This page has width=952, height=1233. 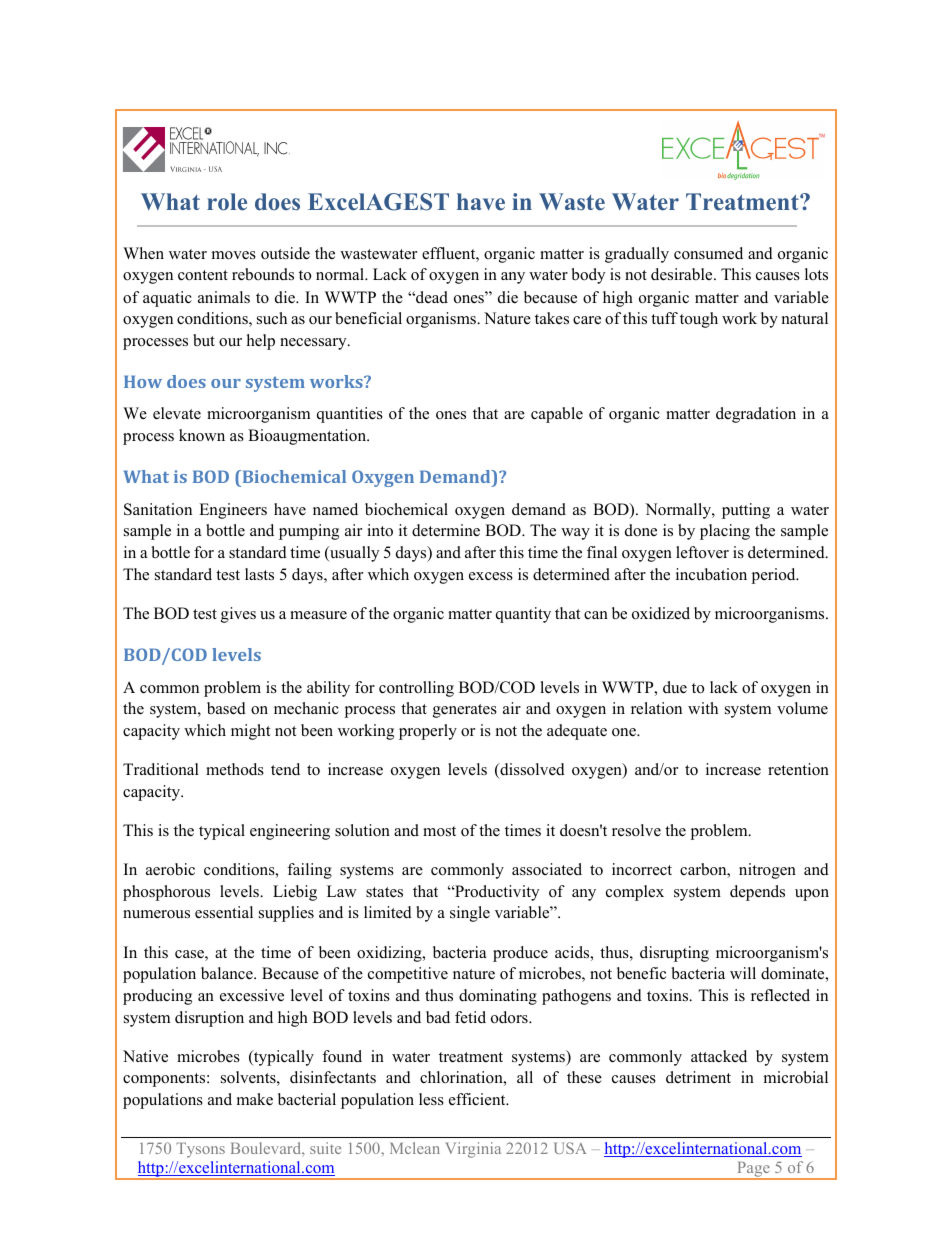 What do you see at coordinates (588, 276) in the page?
I see `body` at bounding box center [588, 276].
